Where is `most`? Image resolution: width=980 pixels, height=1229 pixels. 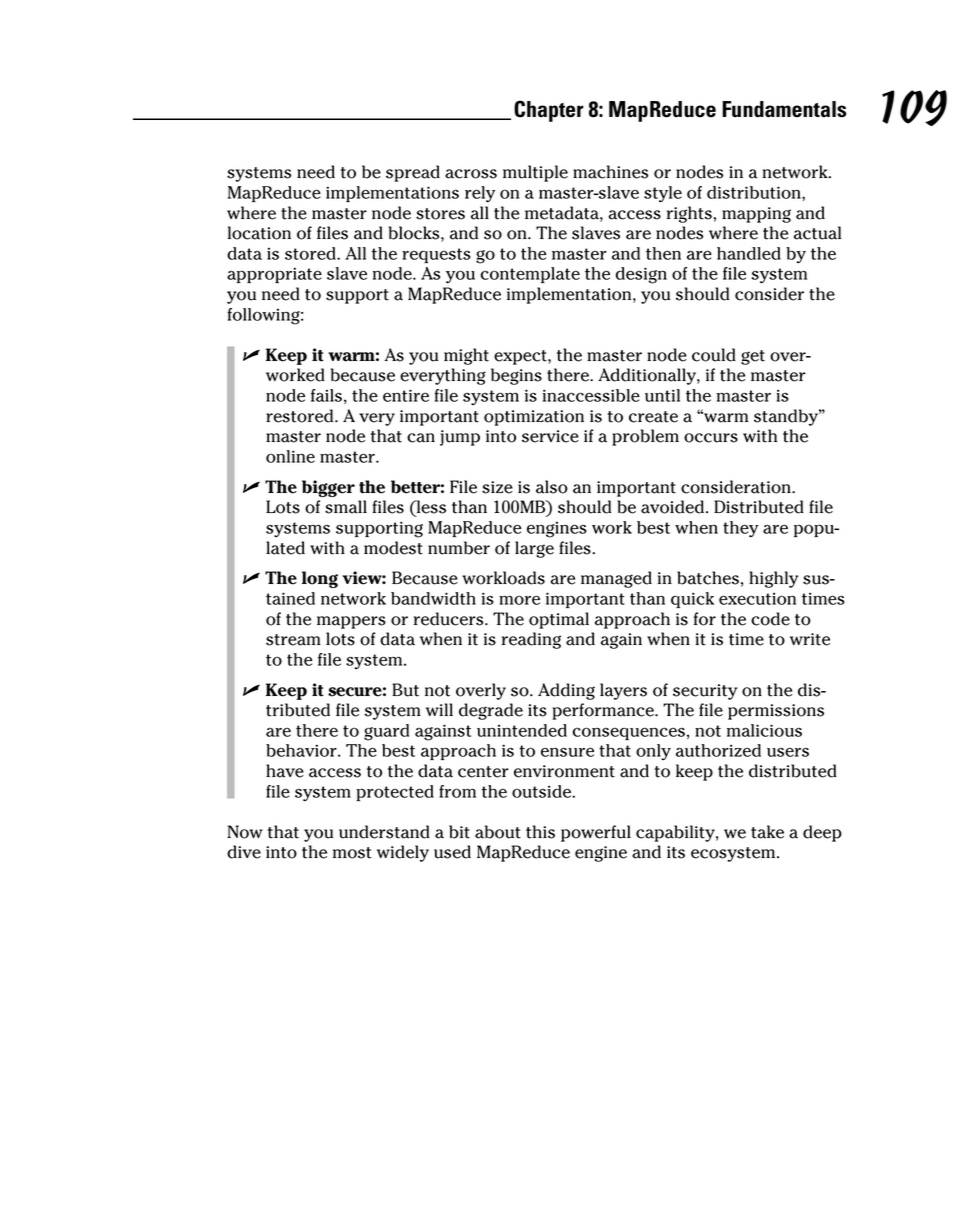
most is located at coordinates (352, 853).
